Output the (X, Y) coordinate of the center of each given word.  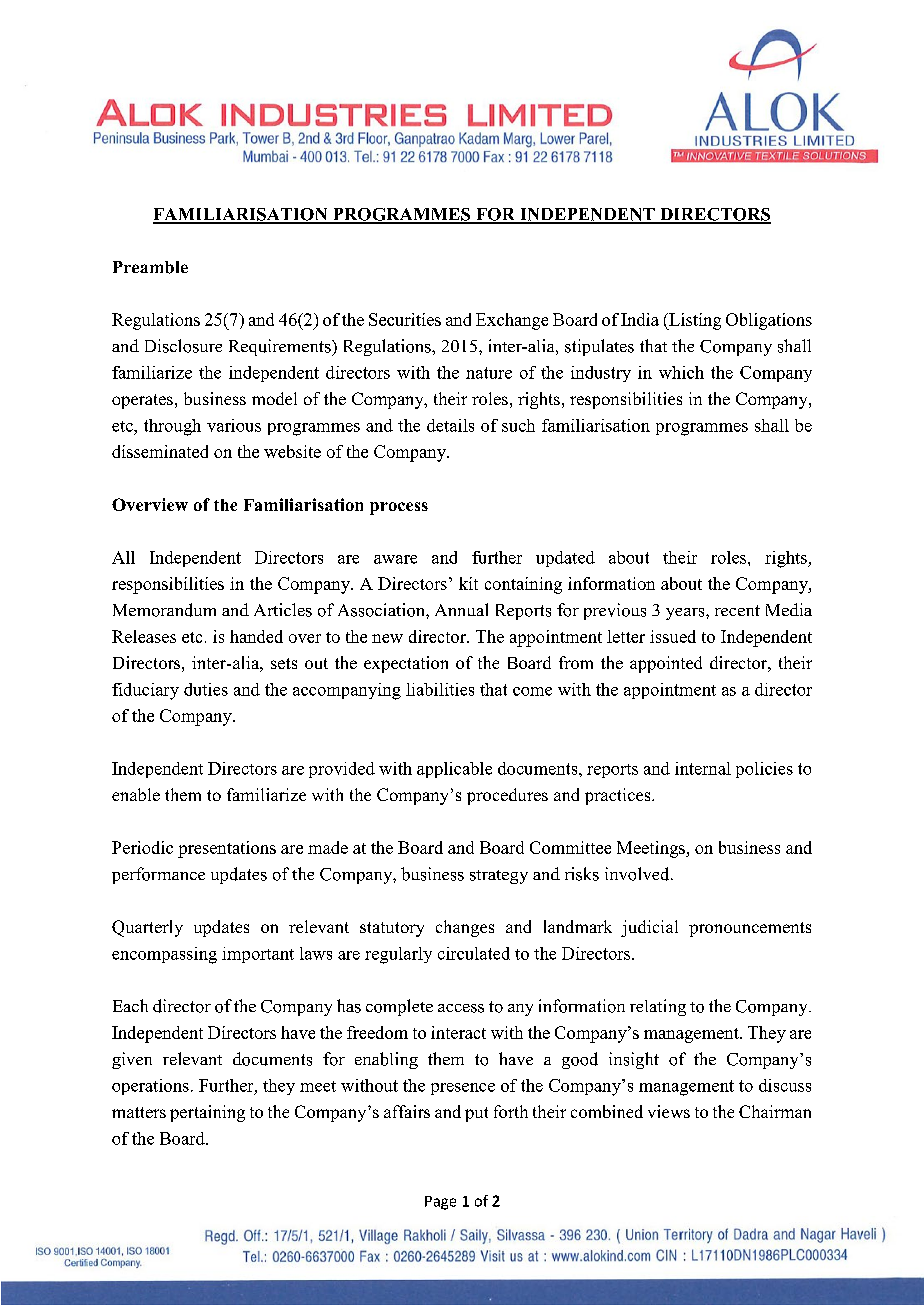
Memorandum (164, 610)
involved (638, 874)
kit (468, 583)
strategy (499, 877)
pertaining (207, 1113)
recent (737, 610)
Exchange (512, 321)
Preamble (150, 267)
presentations (227, 849)
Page (440, 1203)
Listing (694, 321)
